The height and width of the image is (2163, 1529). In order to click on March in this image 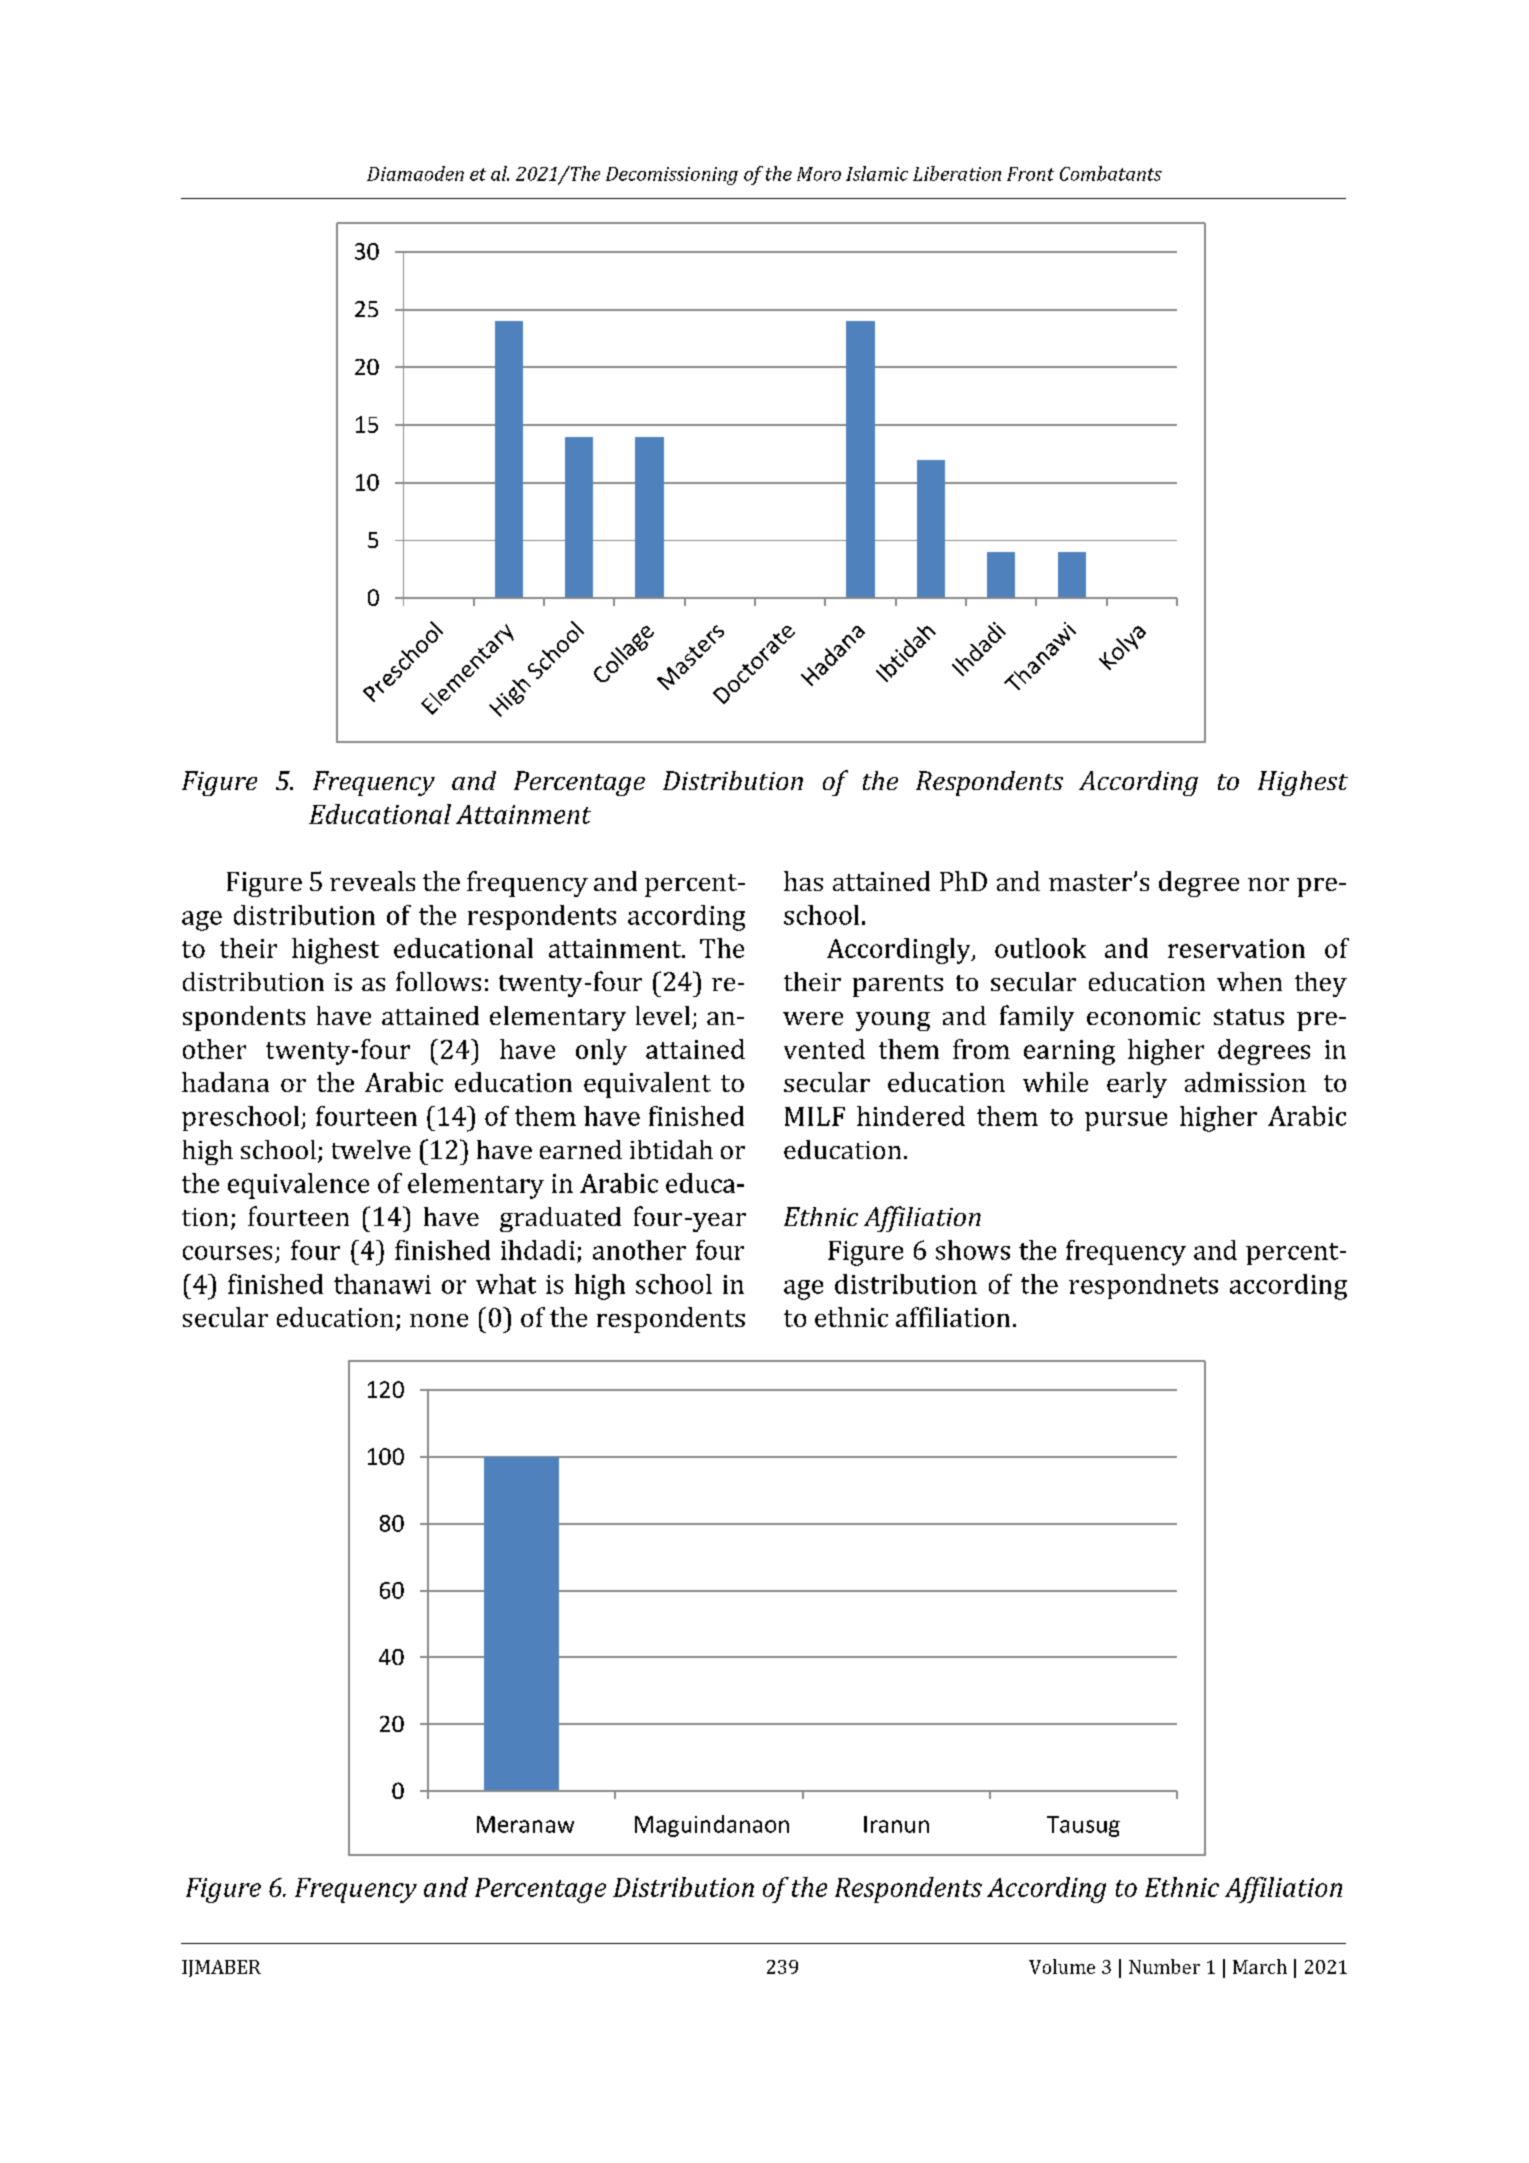, I will do `click(1260, 1966)`.
